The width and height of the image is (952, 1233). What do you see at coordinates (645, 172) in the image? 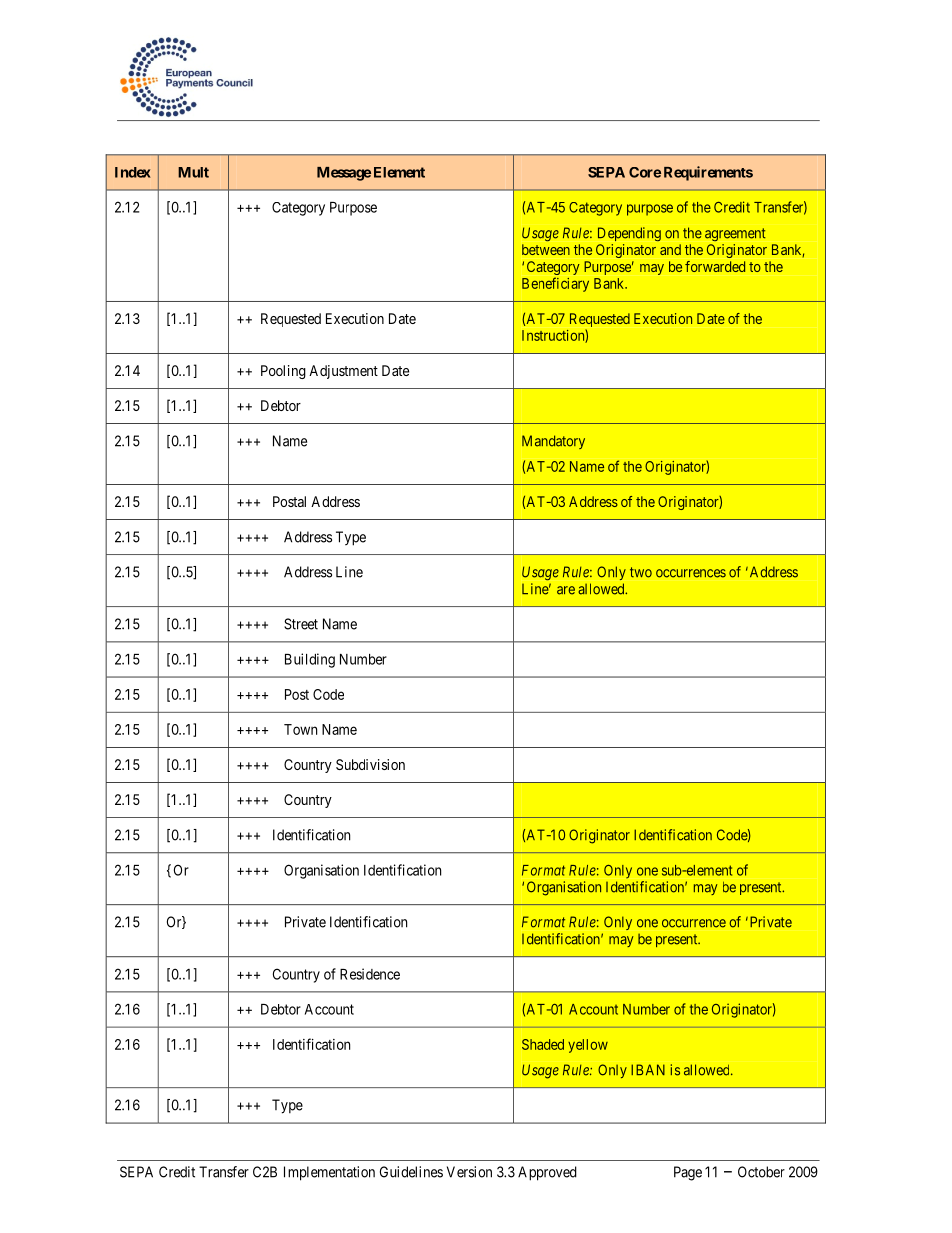
I see `Core` at bounding box center [645, 172].
